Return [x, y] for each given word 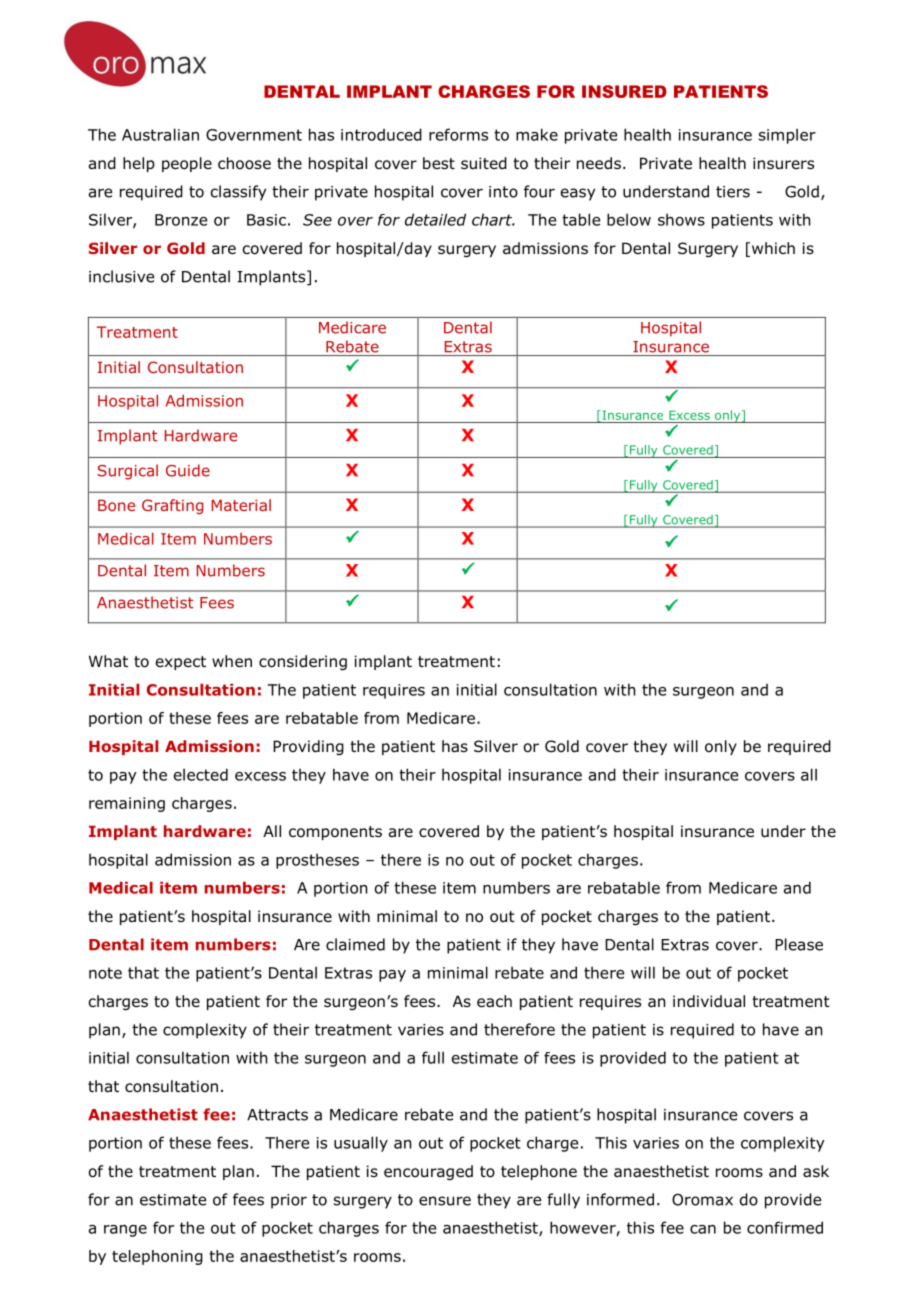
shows [681, 219]
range [125, 1231]
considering [303, 662]
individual [709, 1001]
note [105, 973]
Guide [188, 470]
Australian [160, 134]
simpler [787, 136]
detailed [435, 219]
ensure [445, 1201]
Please [799, 944]
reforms [458, 134]
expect [181, 663]
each [494, 1001]
